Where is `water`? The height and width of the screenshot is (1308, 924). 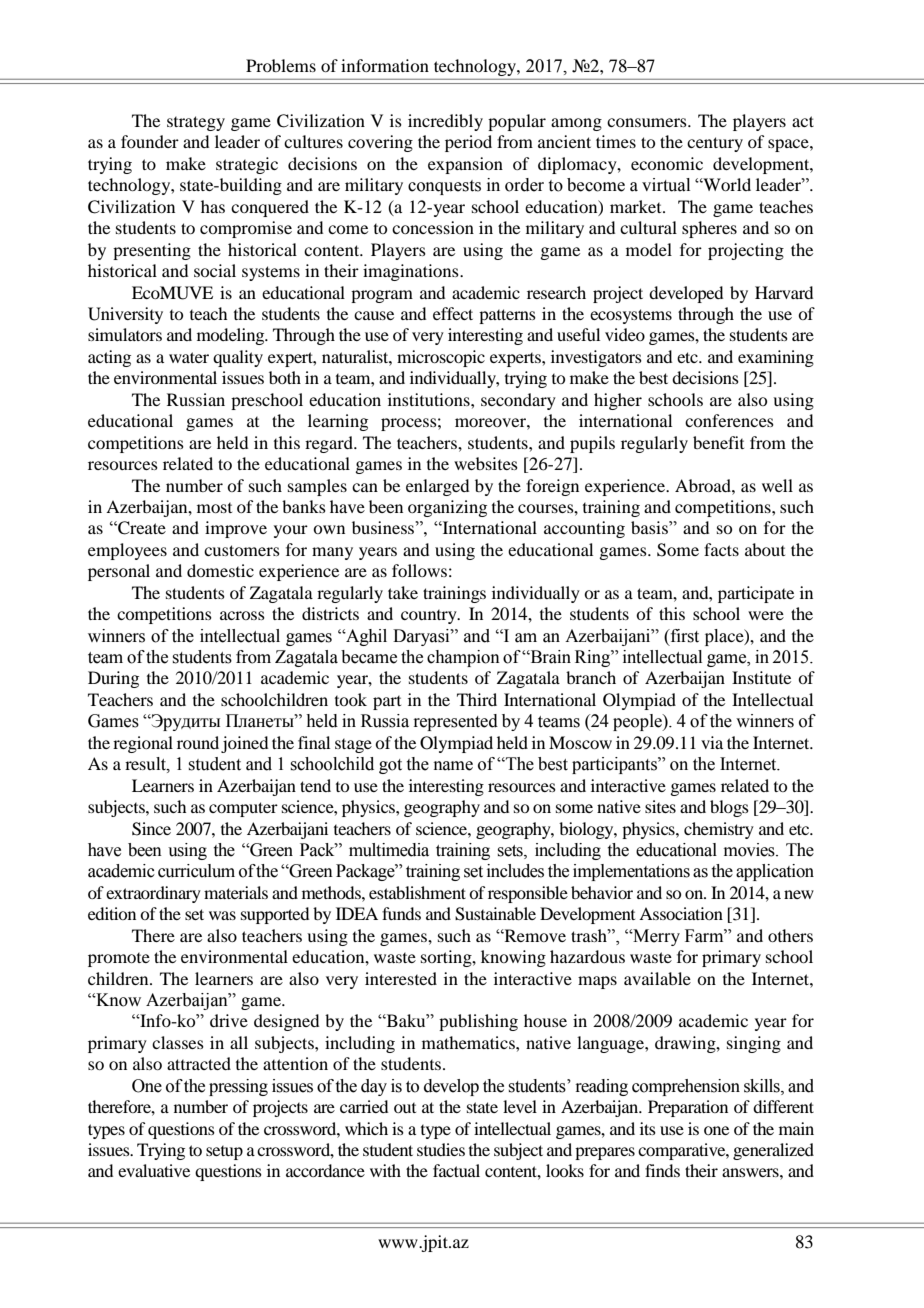 water is located at coordinates (189, 357).
